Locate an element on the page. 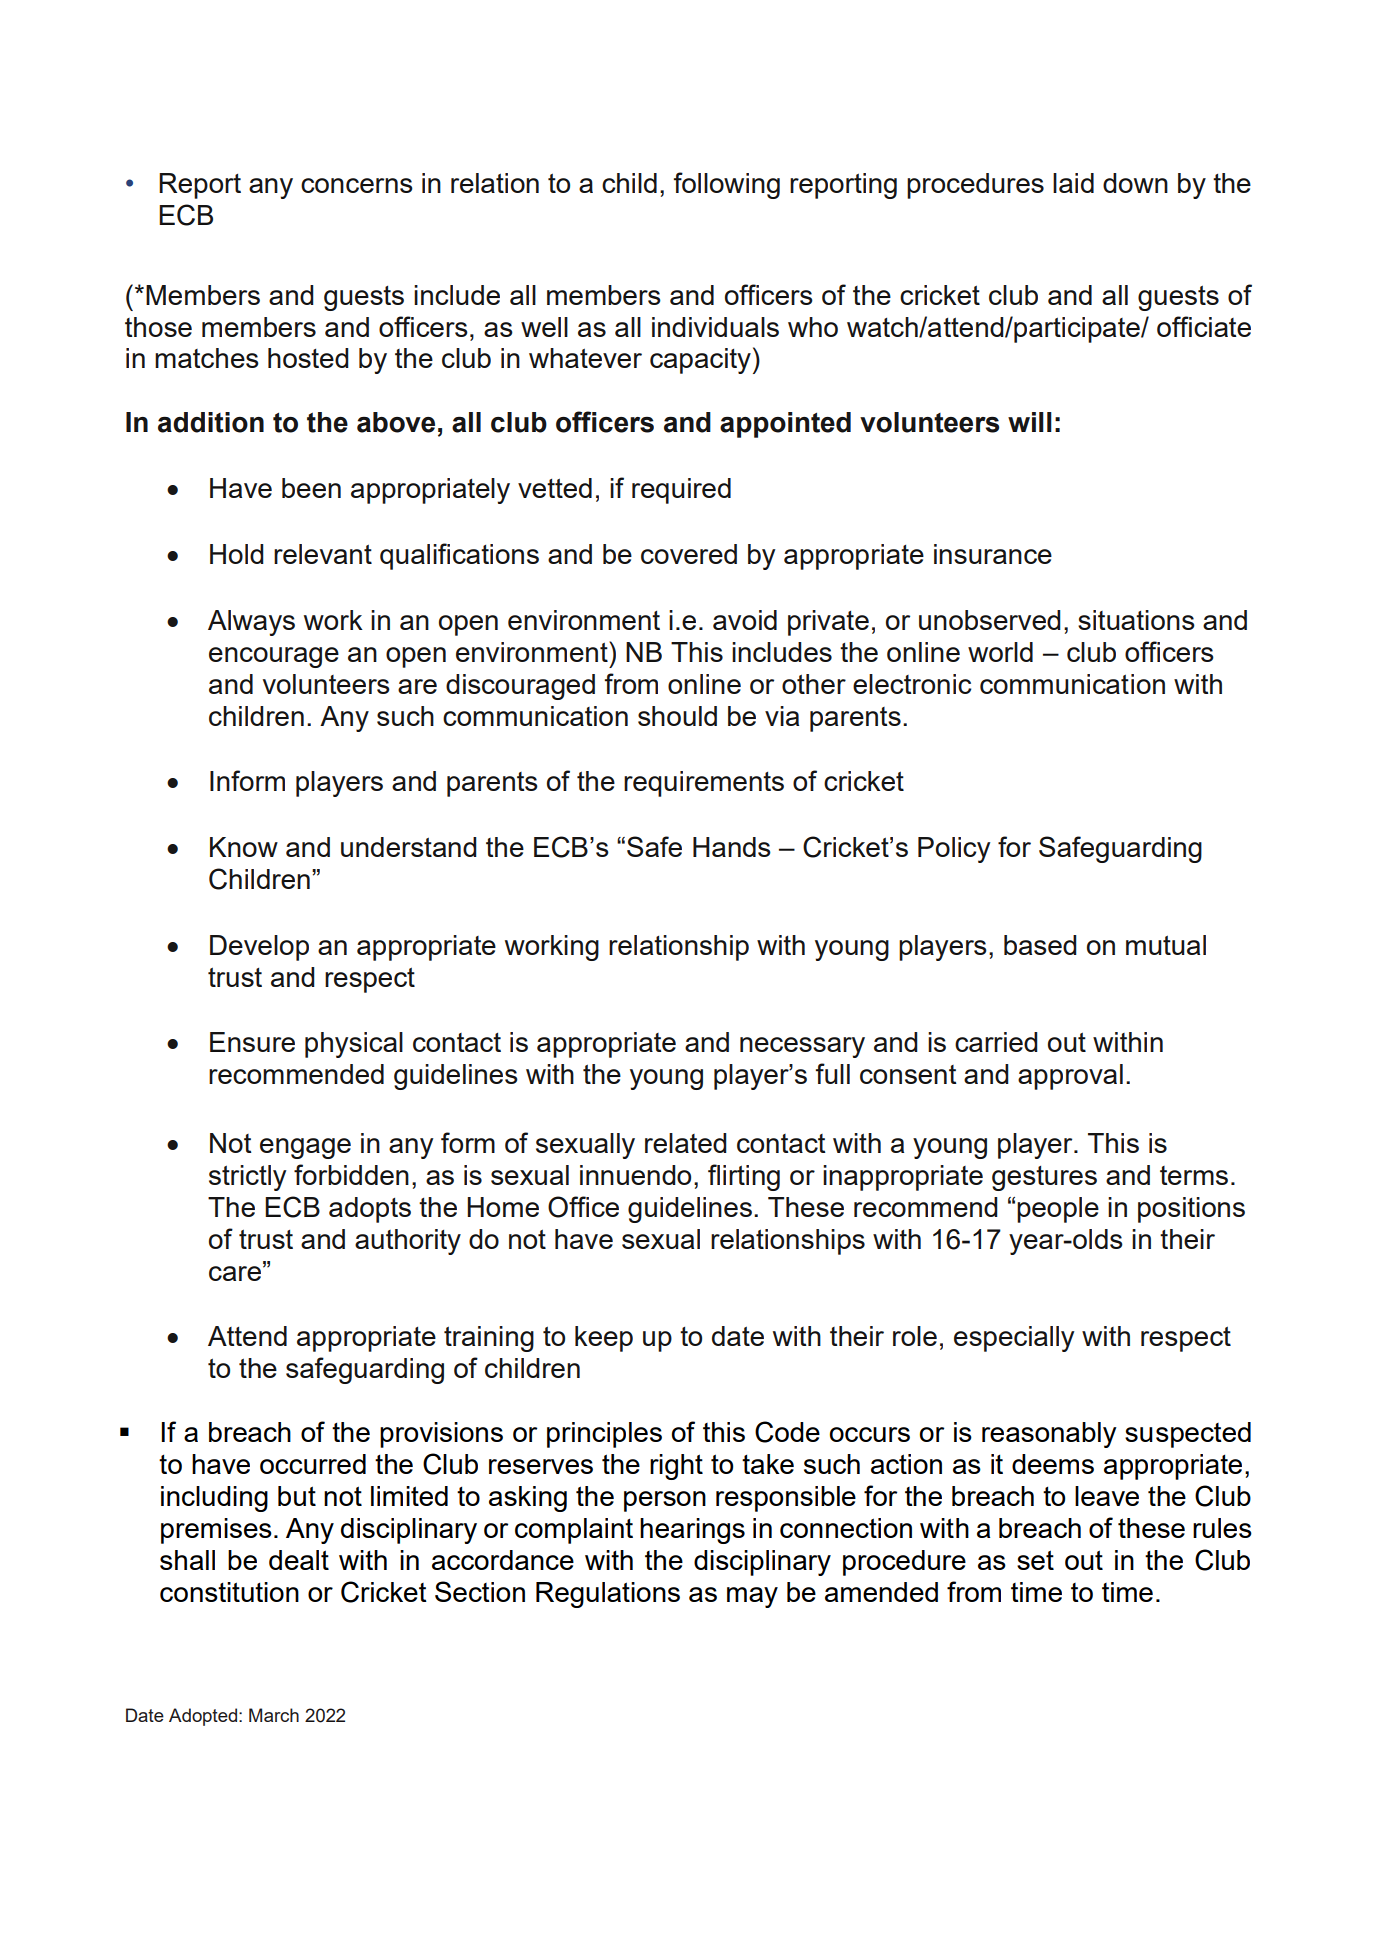 The height and width of the image is (1948, 1377). Hands is located at coordinates (732, 847).
